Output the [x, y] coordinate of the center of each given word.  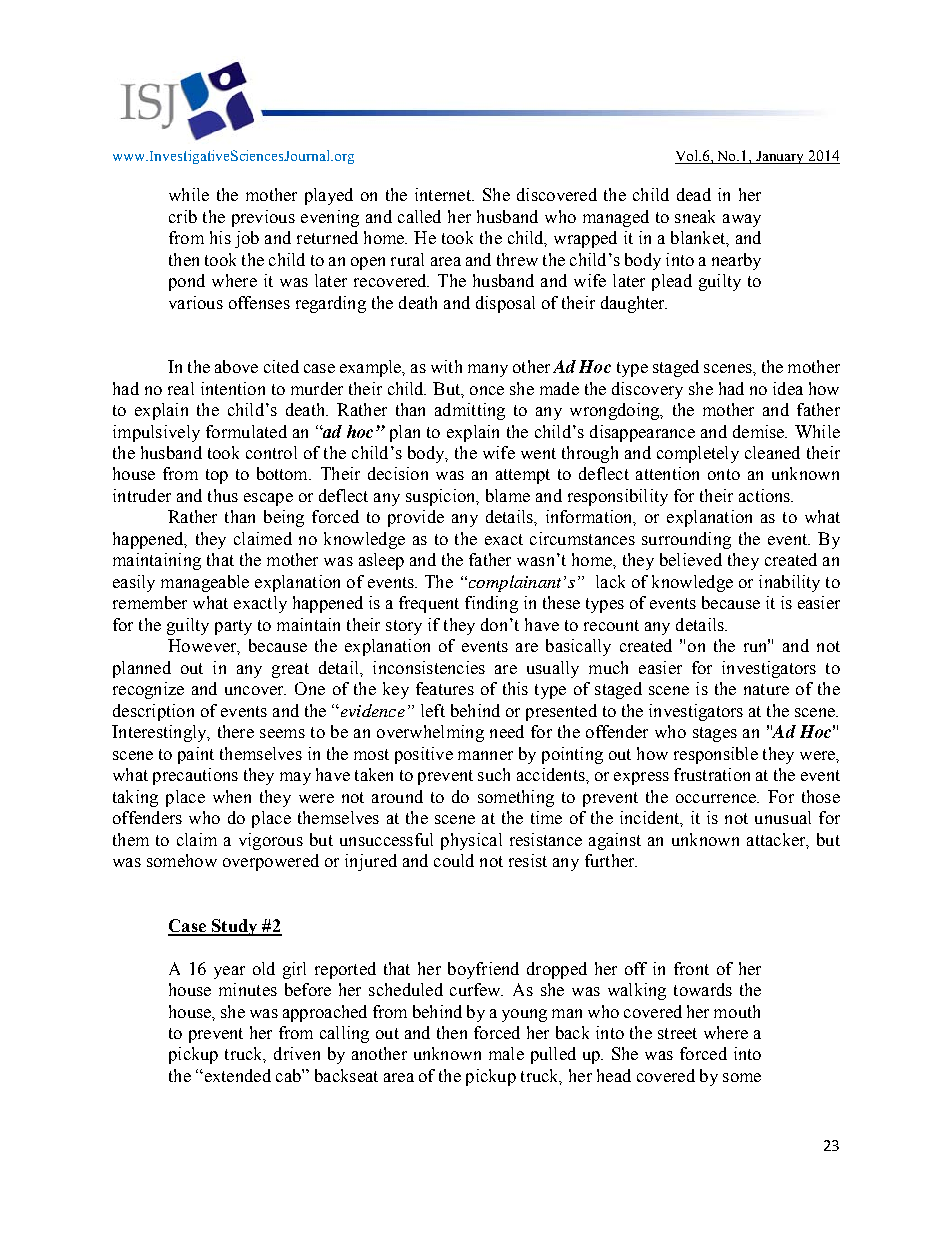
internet [444, 194]
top [217, 476]
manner [485, 755]
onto [724, 474]
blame [508, 495]
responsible [716, 755]
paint [196, 755]
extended [236, 1075]
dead [694, 194]
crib [183, 216]
